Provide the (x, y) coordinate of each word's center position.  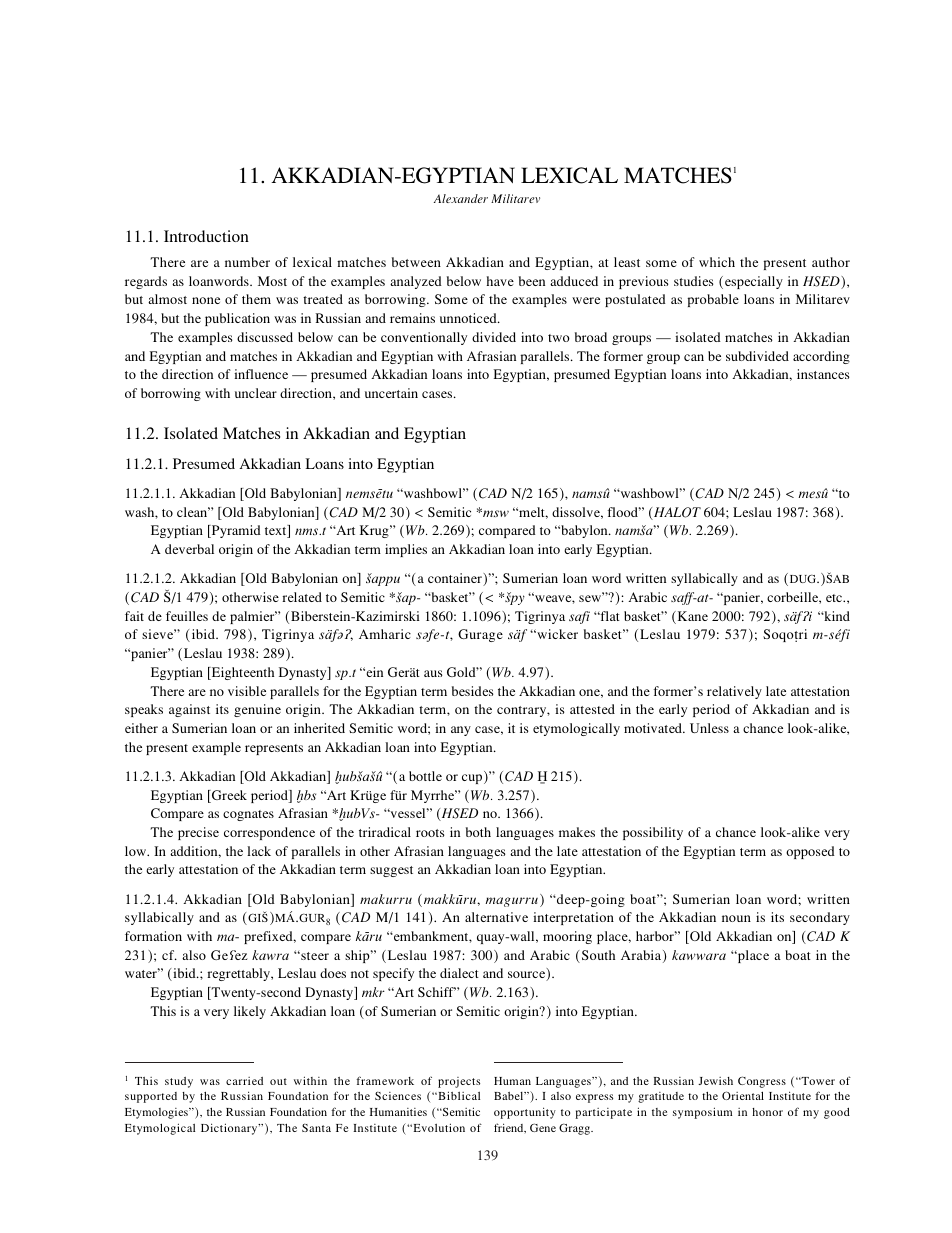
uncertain (391, 393)
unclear (256, 393)
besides (473, 691)
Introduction (206, 236)
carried (244, 1081)
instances (823, 374)
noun (736, 918)
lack (259, 851)
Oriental (743, 1095)
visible (247, 691)
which (717, 262)
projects (459, 1082)
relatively (734, 692)
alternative (496, 917)
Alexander (461, 198)
